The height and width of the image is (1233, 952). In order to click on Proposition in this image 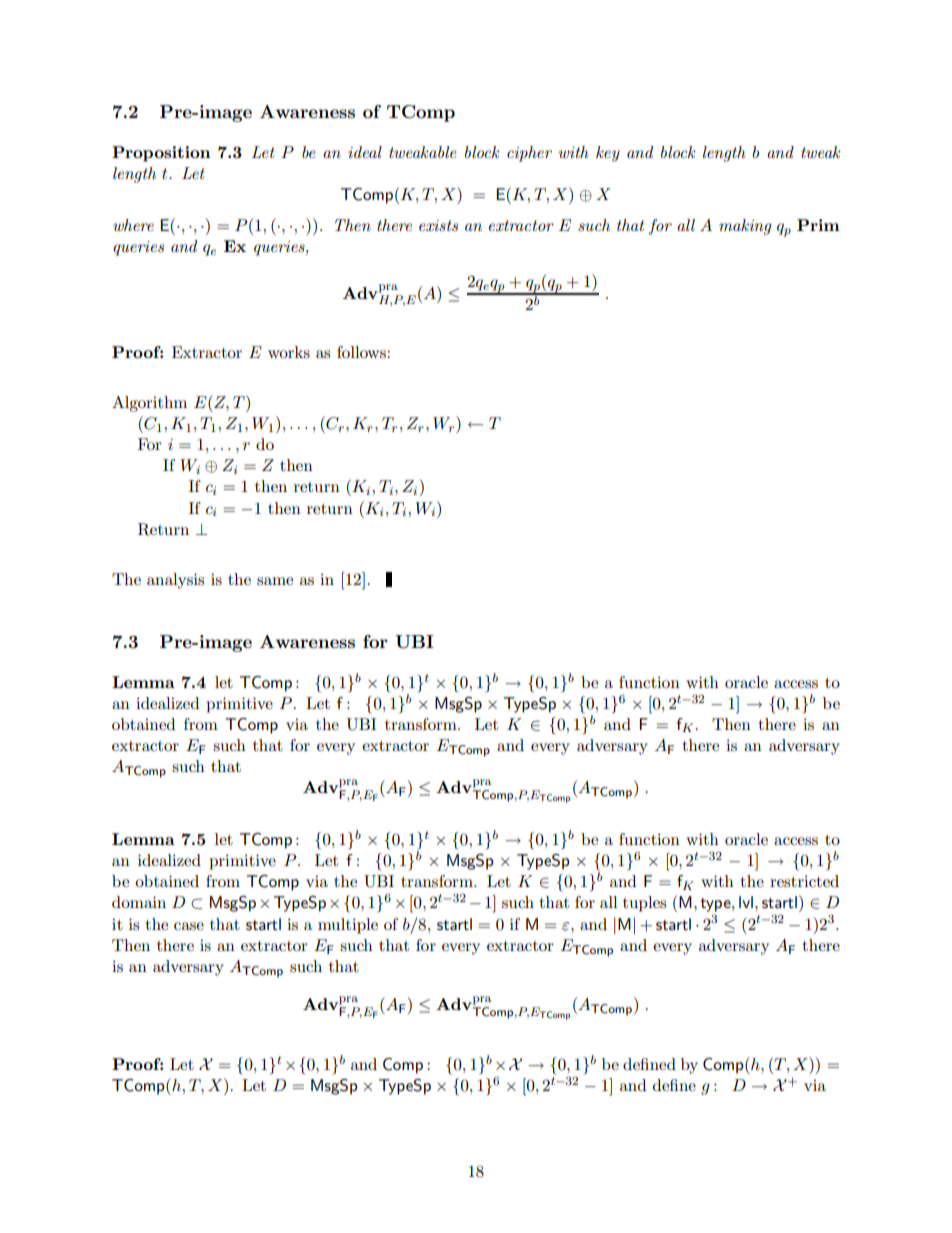, I will do `click(161, 154)`.
